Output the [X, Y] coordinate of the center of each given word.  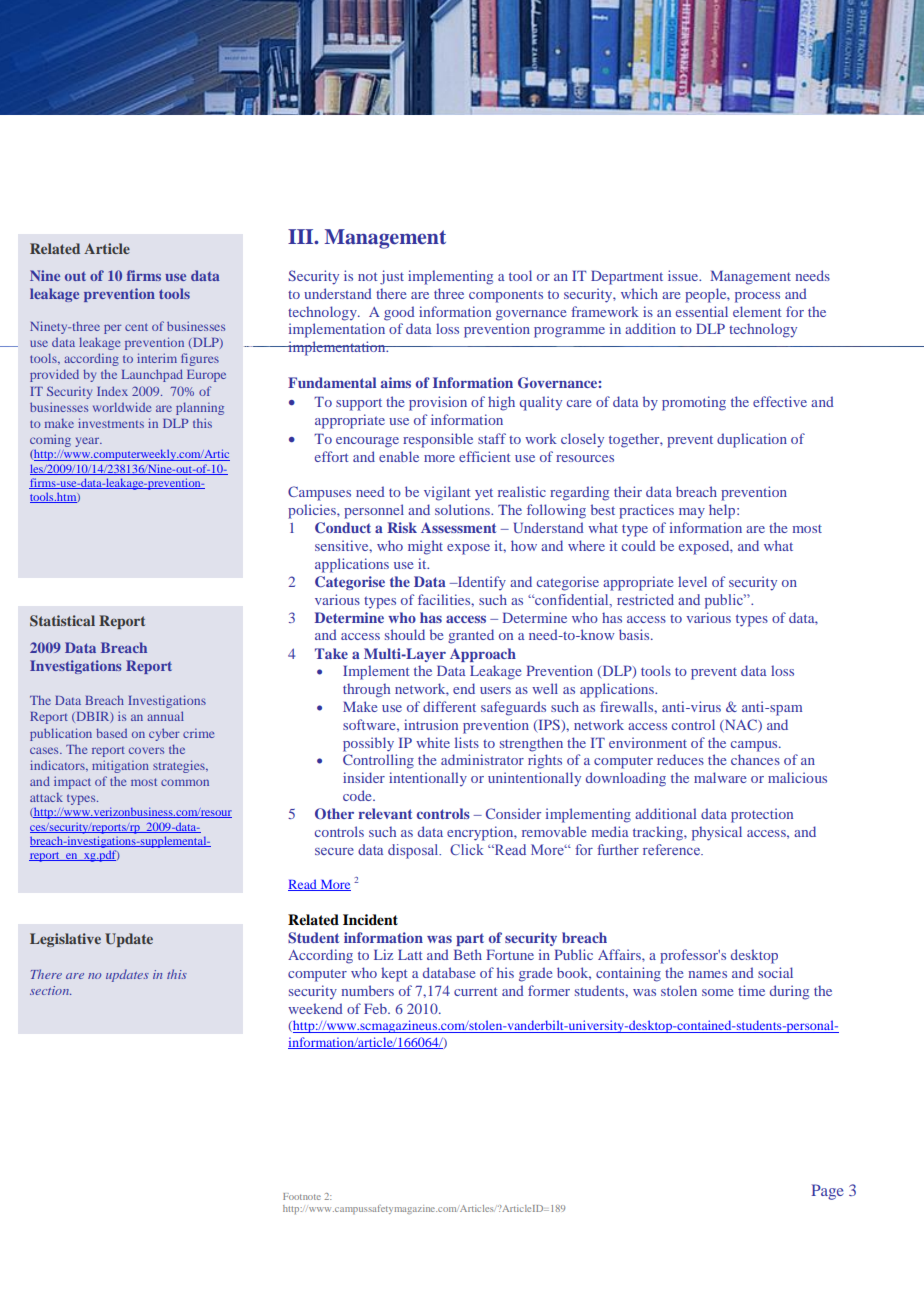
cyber [164, 734]
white [433, 742]
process [757, 297]
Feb [376, 1008]
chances [755, 759]
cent [136, 327]
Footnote [302, 1196]
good [399, 313]
